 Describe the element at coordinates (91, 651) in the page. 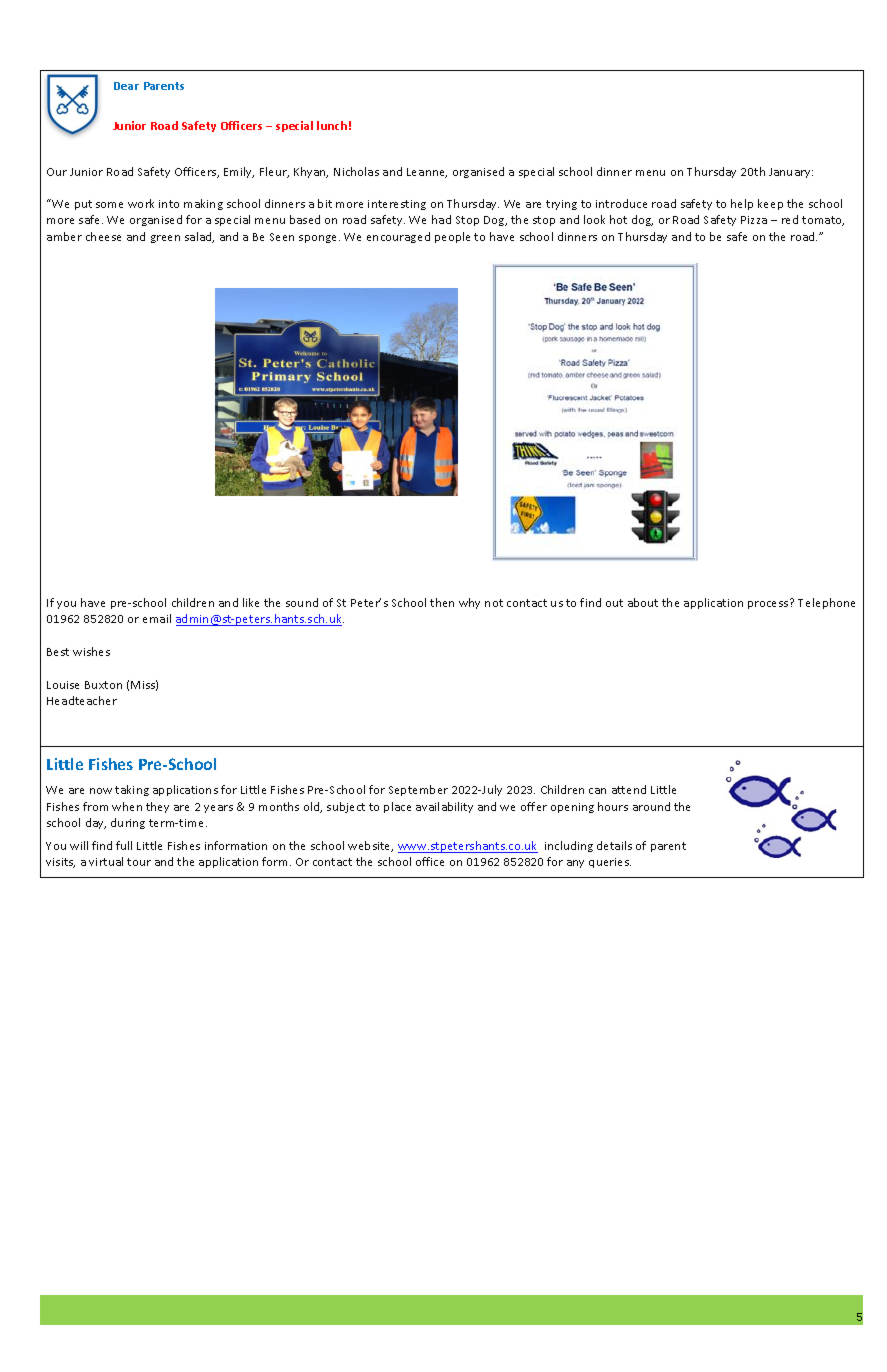

I see `wishes` at that location.
